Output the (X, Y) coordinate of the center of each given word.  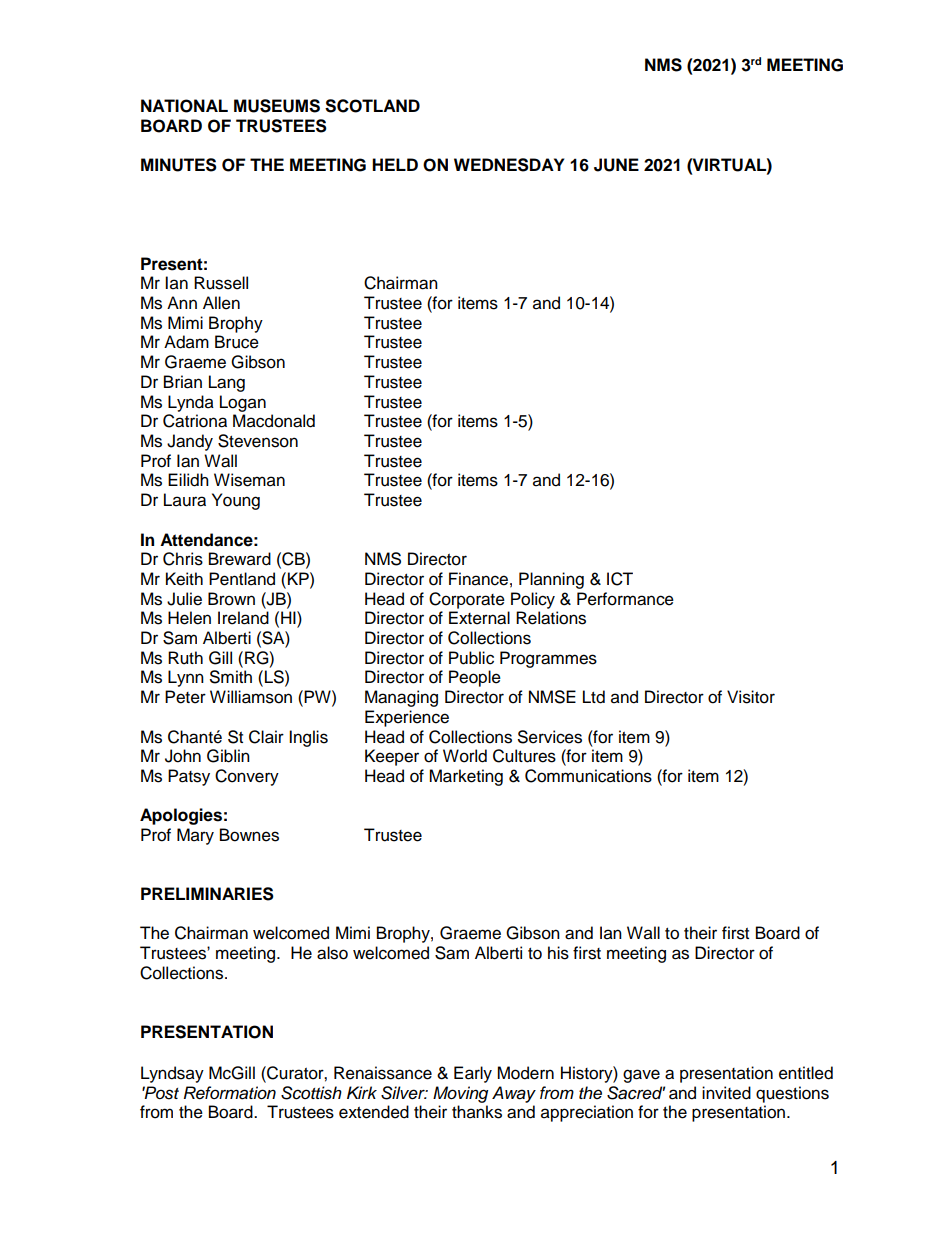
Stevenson (258, 441)
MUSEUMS (277, 106)
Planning (551, 580)
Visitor (751, 697)
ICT (620, 579)
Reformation (230, 1093)
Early (473, 1074)
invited (726, 1093)
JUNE (616, 165)
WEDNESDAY (509, 165)
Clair (266, 737)
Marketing (466, 777)
